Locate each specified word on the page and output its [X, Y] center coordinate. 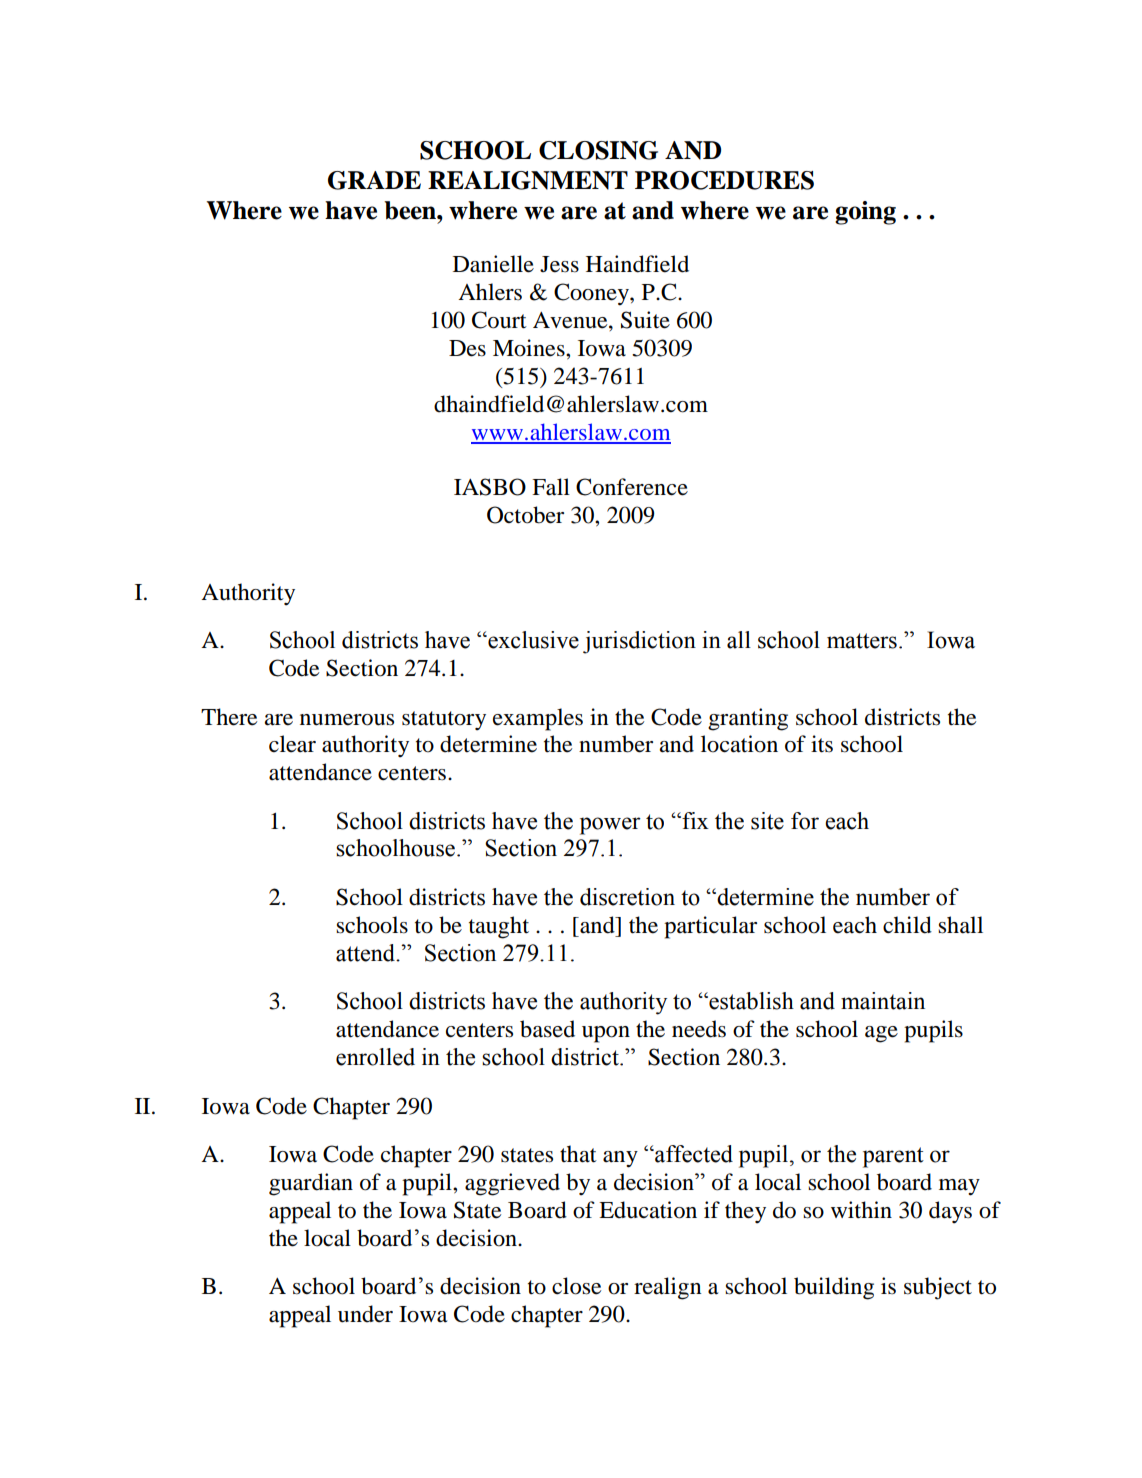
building [834, 1288]
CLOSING [598, 150]
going [865, 213]
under [365, 1314]
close [576, 1286]
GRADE [374, 180]
